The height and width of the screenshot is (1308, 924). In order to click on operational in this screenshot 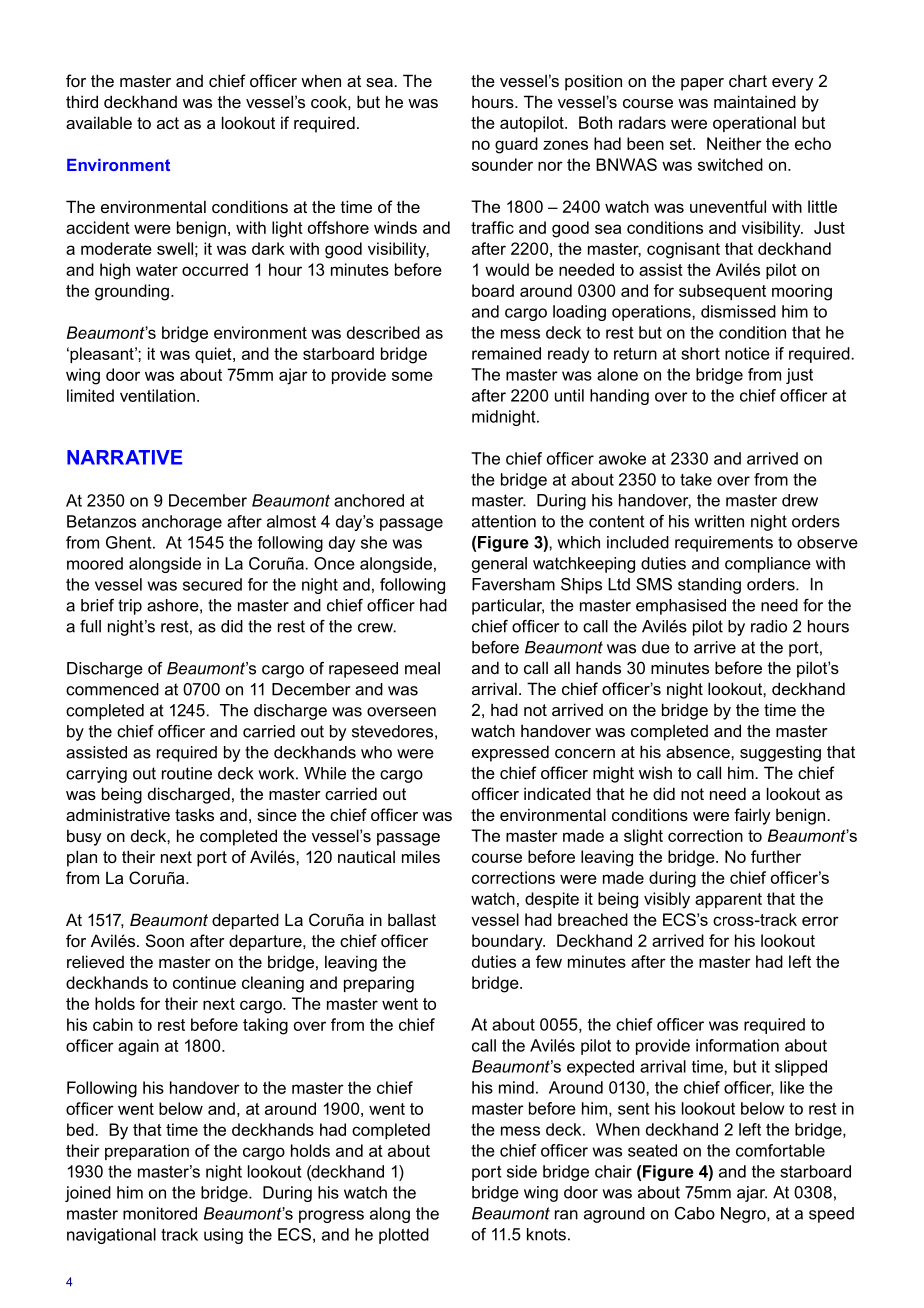, I will do `click(754, 124)`.
